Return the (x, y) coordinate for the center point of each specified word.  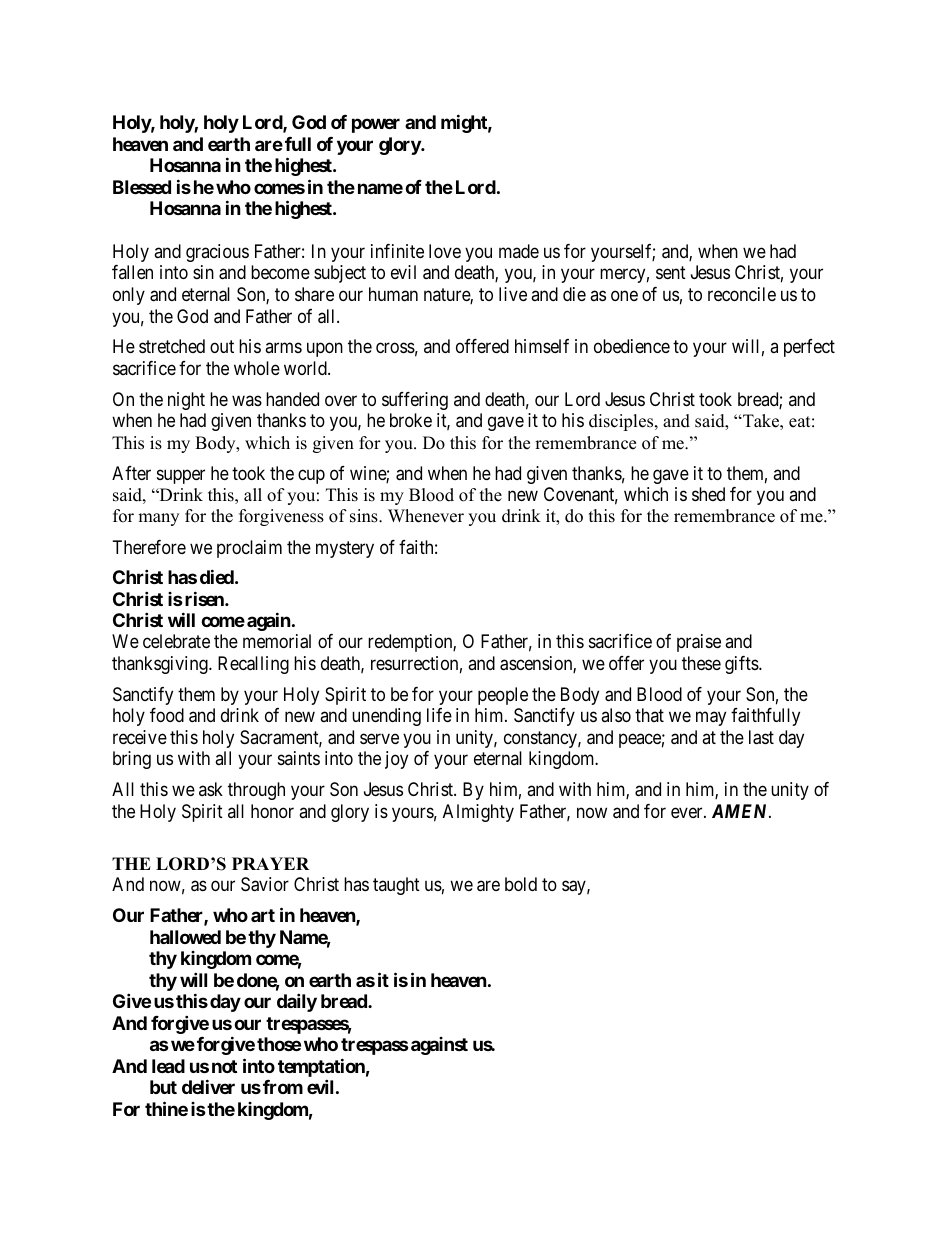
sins (365, 516)
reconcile (742, 294)
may (711, 719)
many (158, 519)
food (167, 715)
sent (671, 273)
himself (542, 346)
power (376, 125)
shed (708, 494)
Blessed (142, 187)
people (503, 696)
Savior (265, 884)
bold (521, 884)
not (224, 1066)
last (761, 737)
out (222, 347)
